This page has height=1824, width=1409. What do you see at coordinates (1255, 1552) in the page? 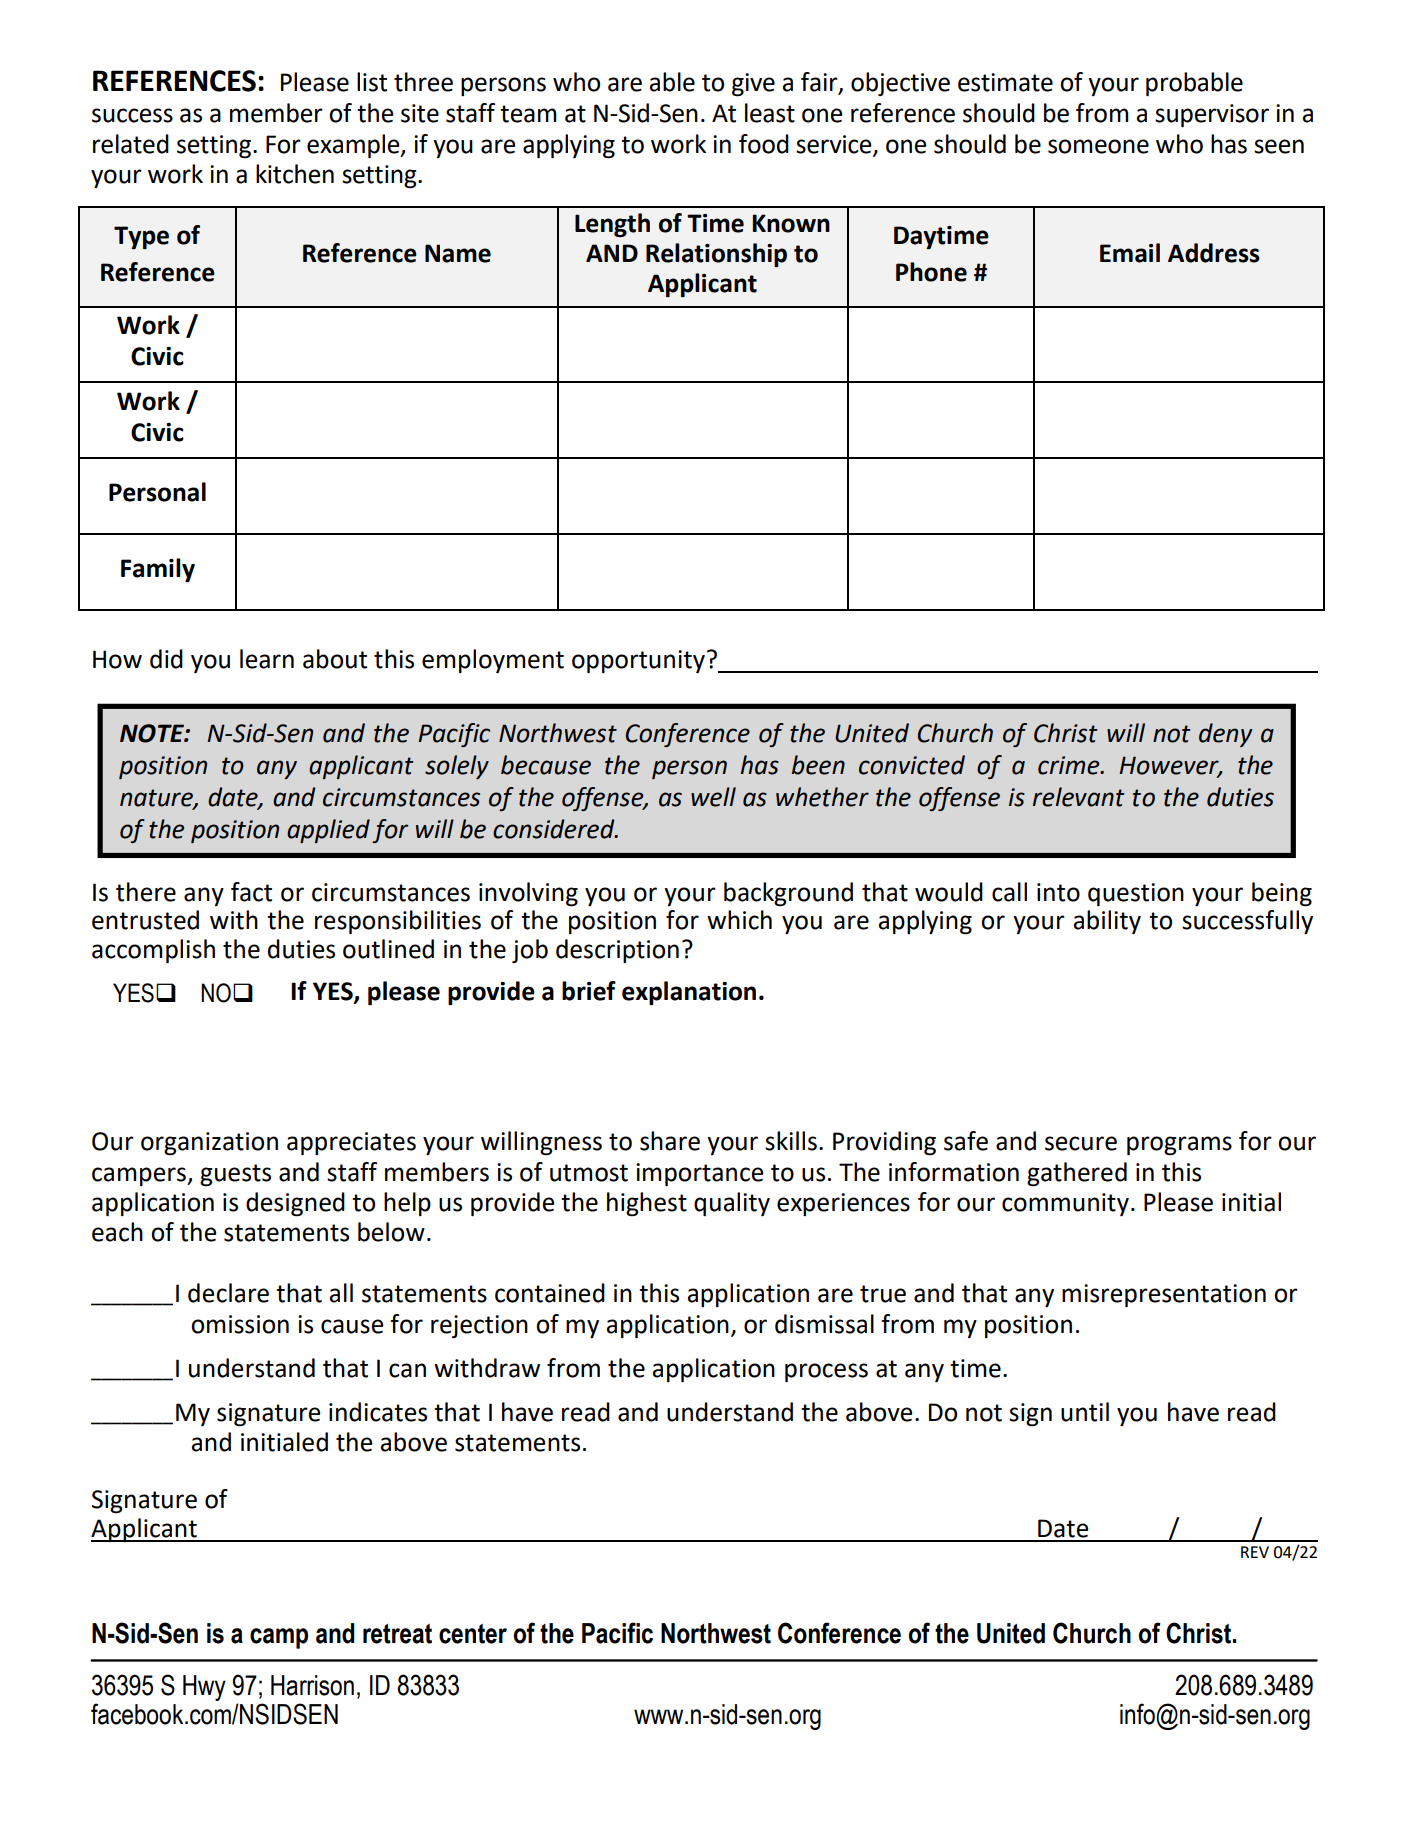
I see `REV` at bounding box center [1255, 1552].
